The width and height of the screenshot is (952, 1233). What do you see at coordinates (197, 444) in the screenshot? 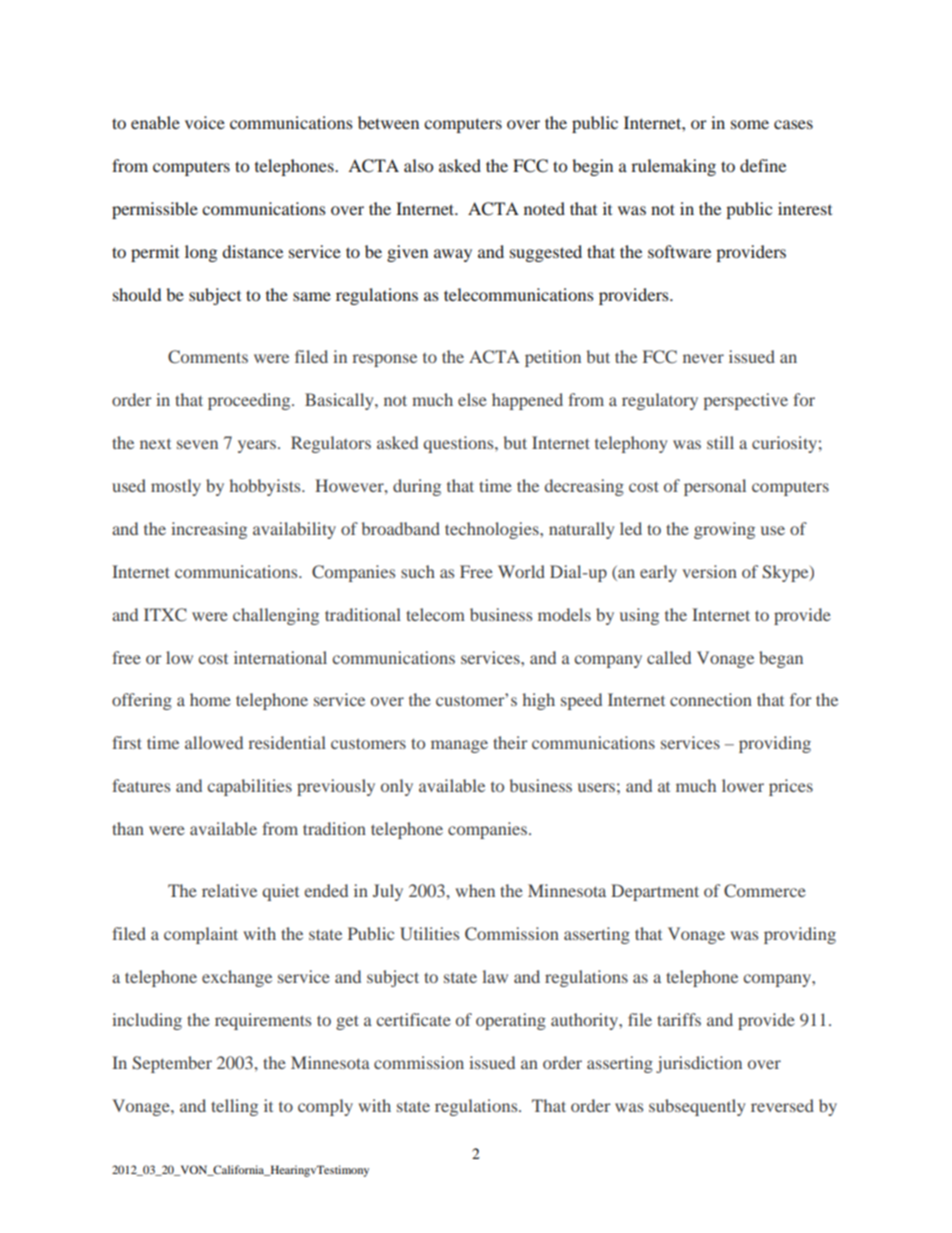
I see `seven` at bounding box center [197, 444].
